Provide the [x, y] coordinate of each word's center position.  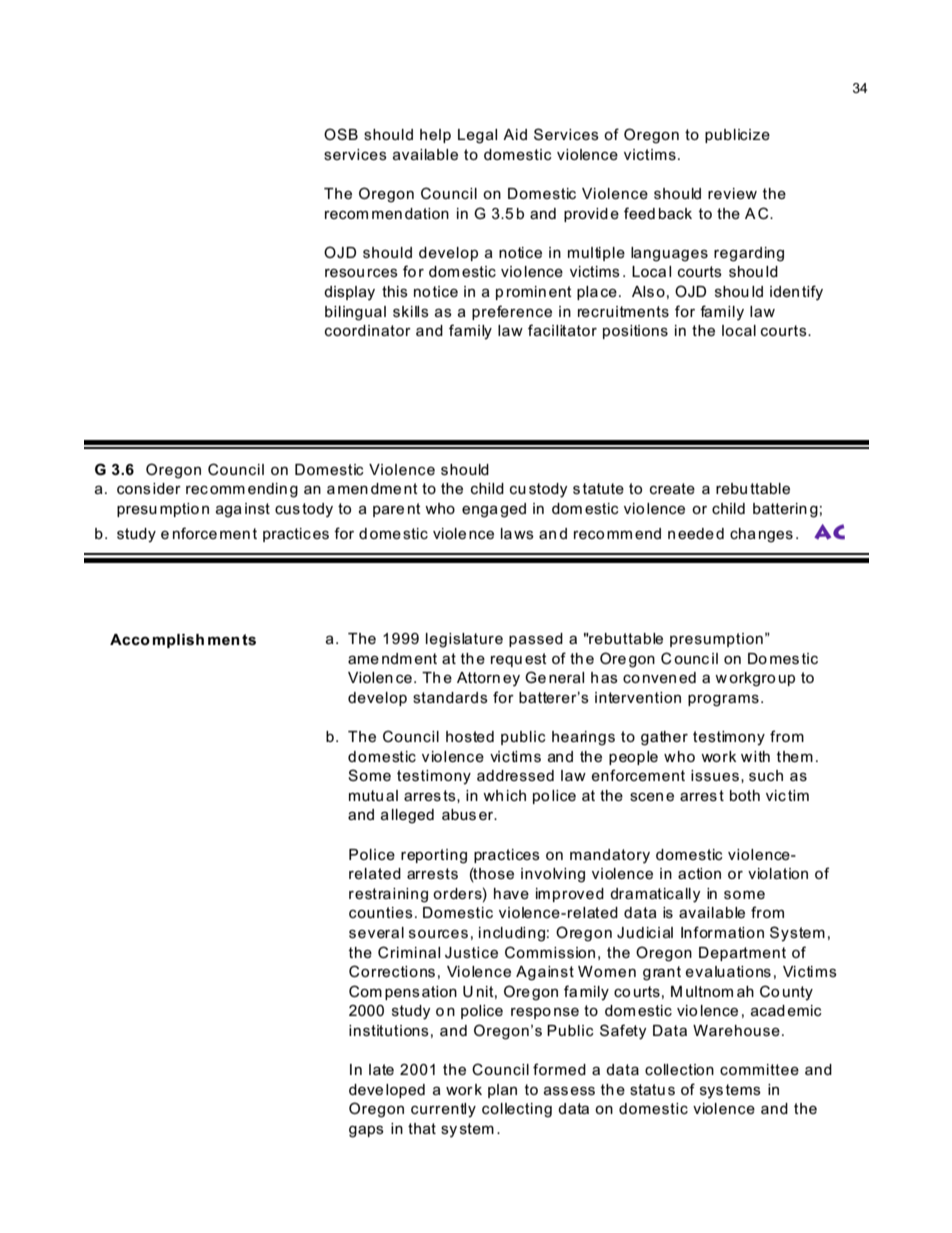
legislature [464, 640]
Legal [477, 136]
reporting [434, 856]
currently [443, 1110]
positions [635, 332]
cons [134, 489]
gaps [366, 1131]
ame [363, 659]
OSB [341, 134]
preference [512, 312]
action [699, 873]
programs [723, 700]
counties [381, 912]
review [732, 193]
